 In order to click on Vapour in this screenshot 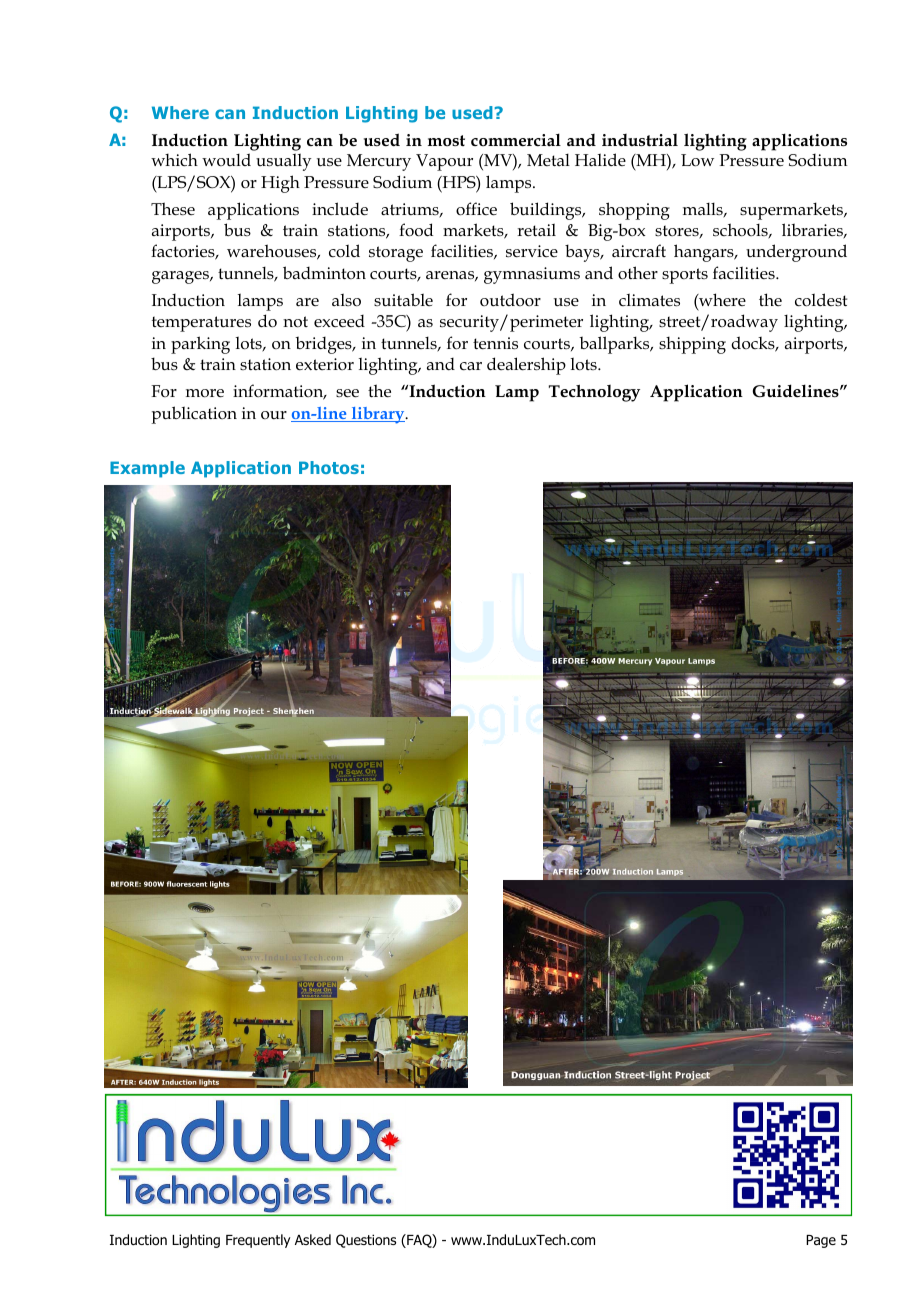, I will do `click(444, 162)`.
